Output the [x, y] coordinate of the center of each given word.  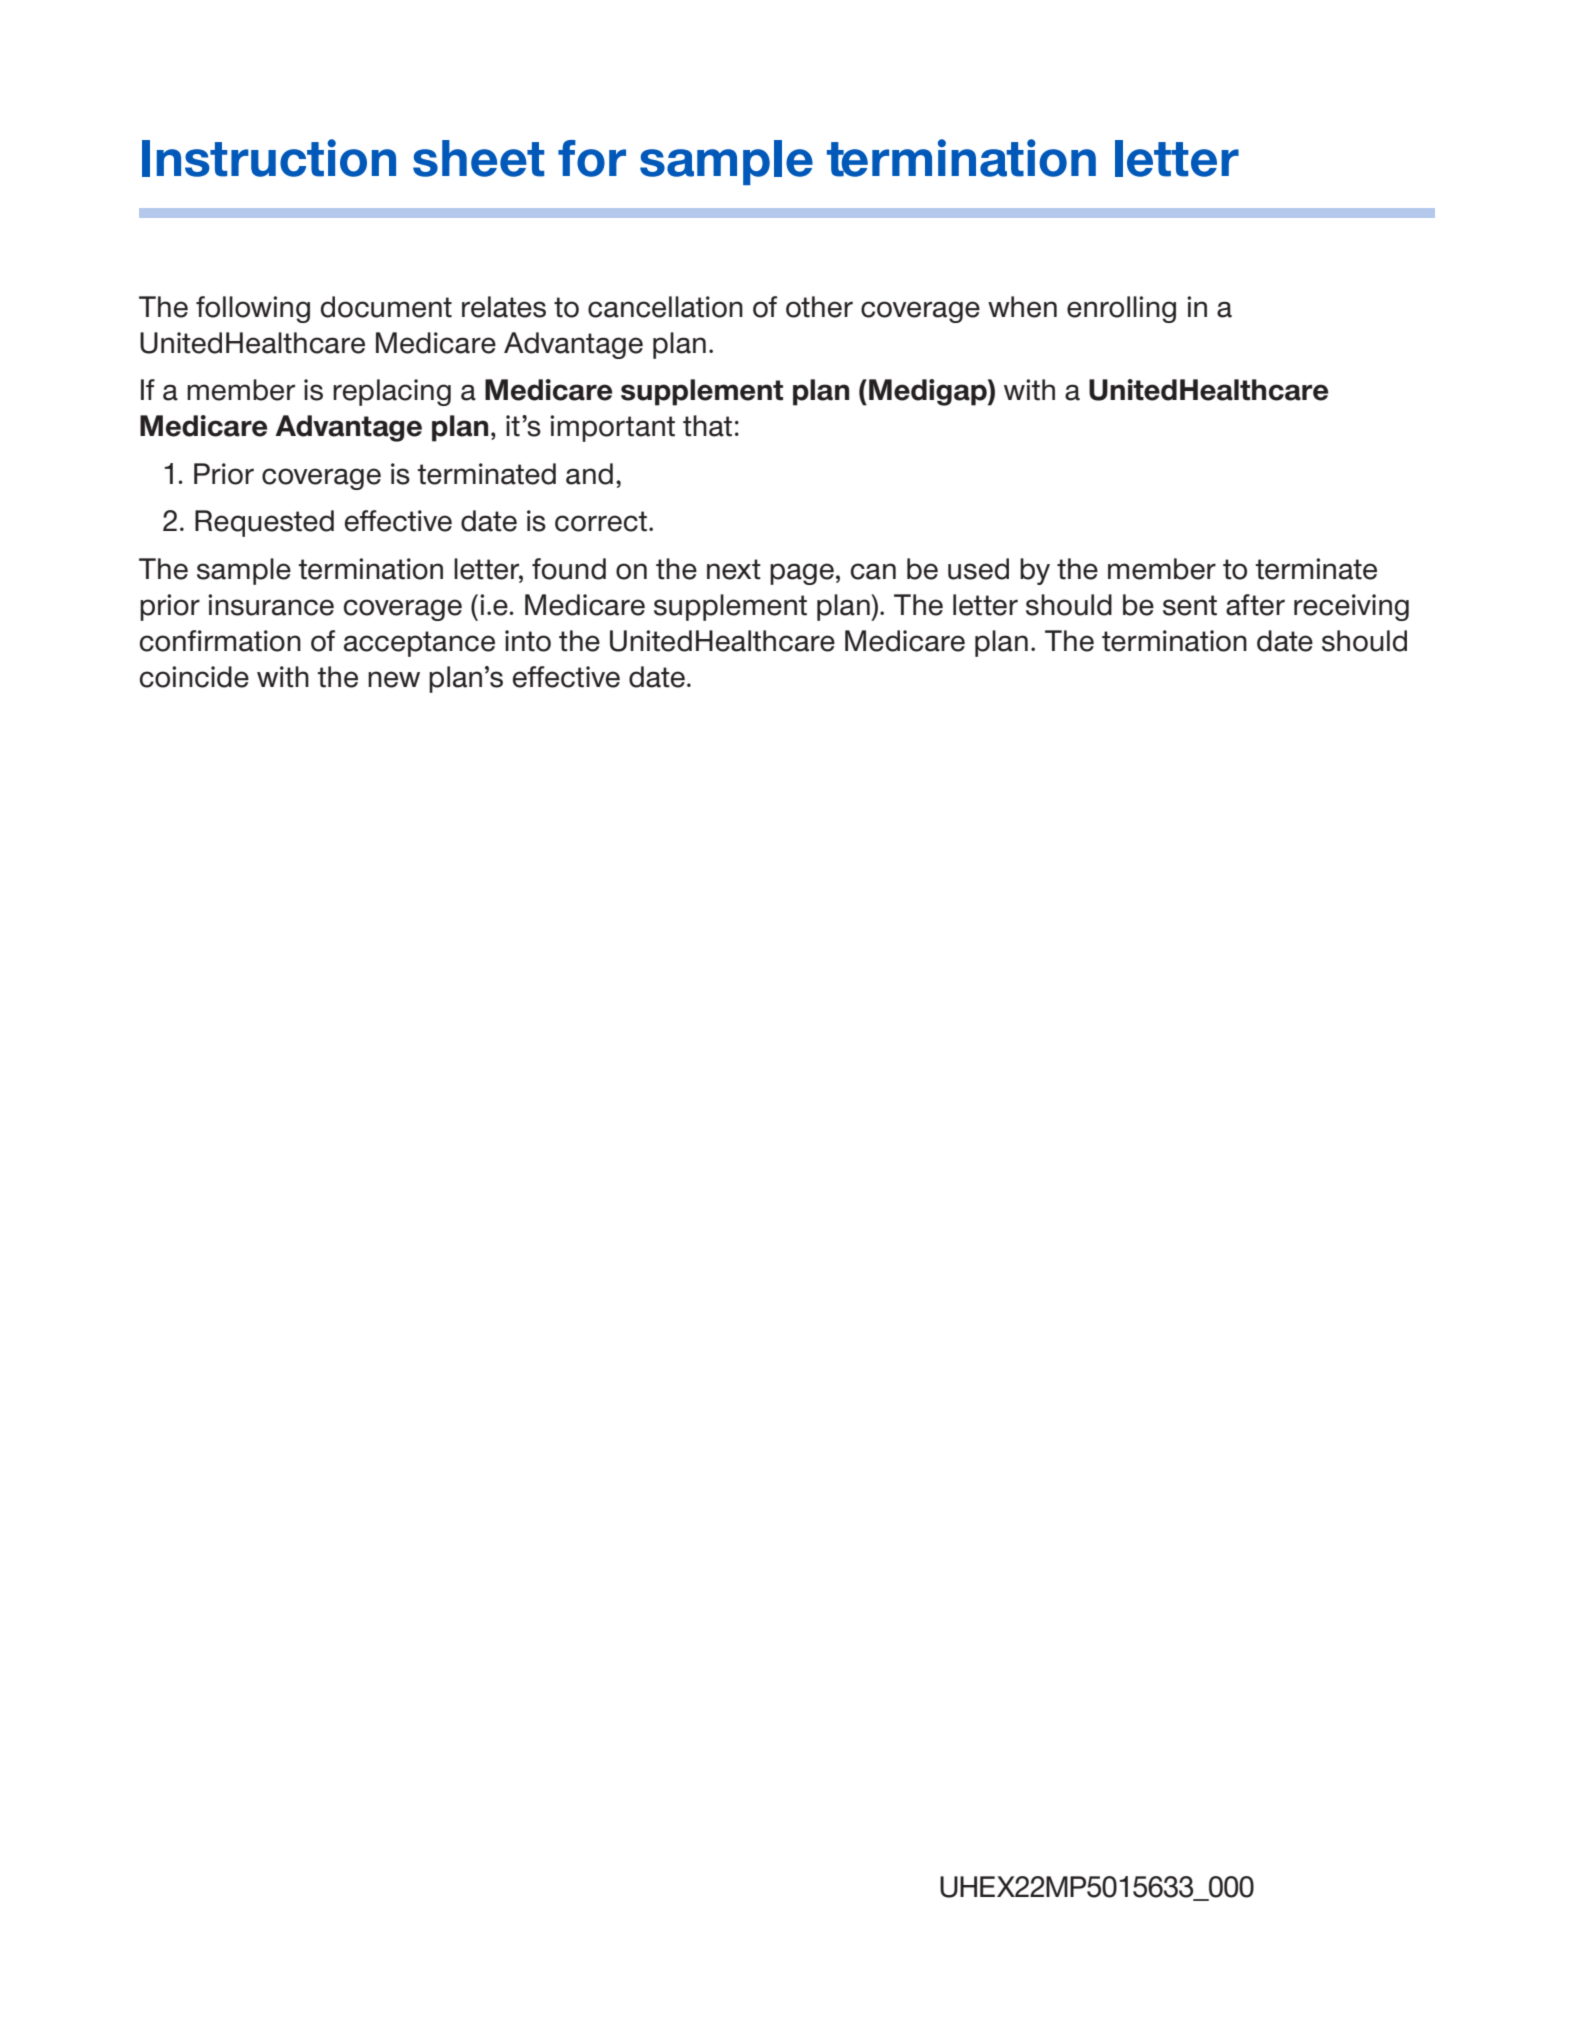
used [978, 569]
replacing [392, 392]
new [394, 679]
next [734, 569]
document [386, 307]
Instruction [269, 158]
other [819, 307]
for [592, 158]
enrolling [1121, 309]
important [612, 428]
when [1022, 307]
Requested [264, 523]
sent [1190, 605]
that [707, 426]
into [528, 641]
